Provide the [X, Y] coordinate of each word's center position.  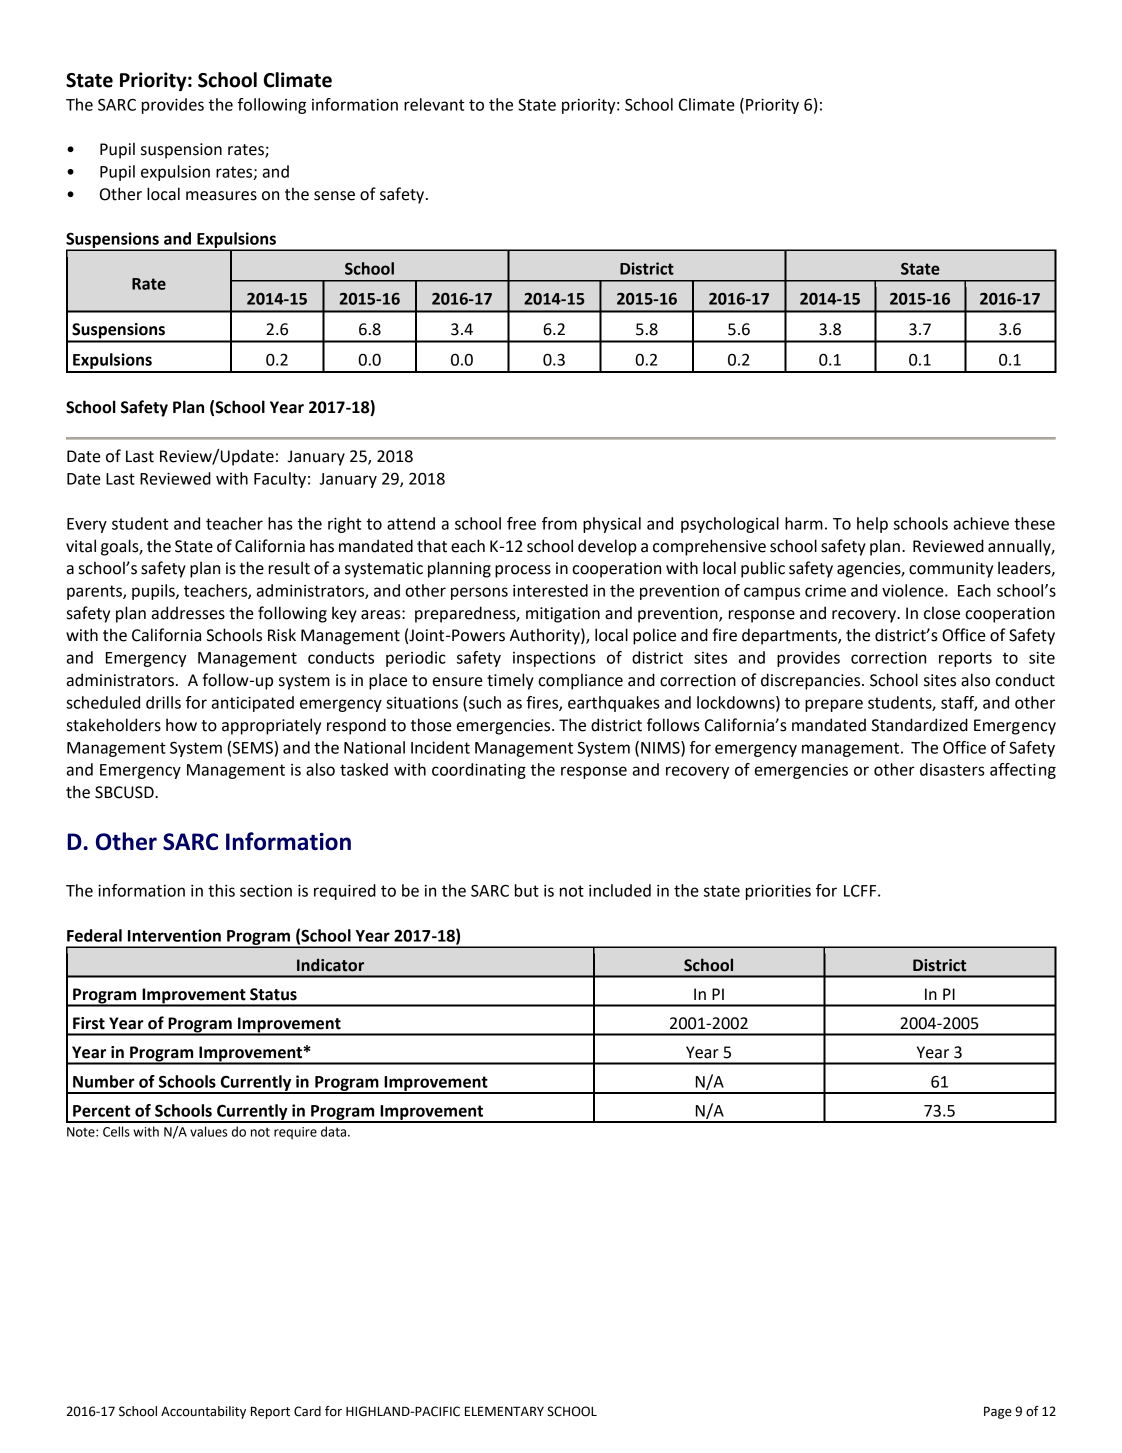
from [559, 523]
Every [87, 525]
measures [221, 196]
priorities [778, 892]
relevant [434, 104]
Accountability [203, 1412]
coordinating [479, 771]
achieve [981, 523]
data [333, 1131]
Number [104, 1081]
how [181, 725]
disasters [952, 769]
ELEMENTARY [504, 1411]
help [872, 525]
